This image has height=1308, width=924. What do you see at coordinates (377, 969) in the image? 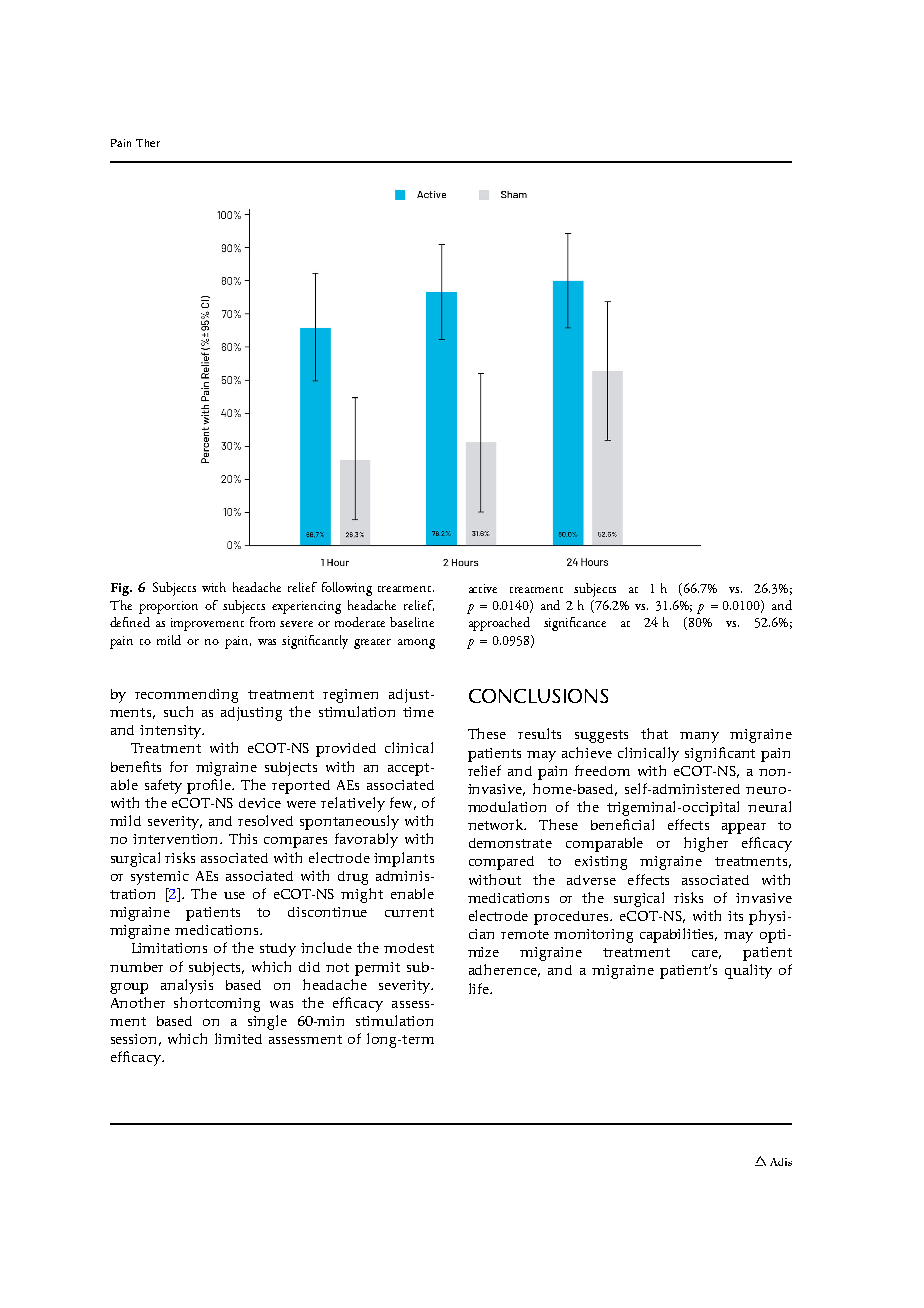
I see `permit` at bounding box center [377, 969].
